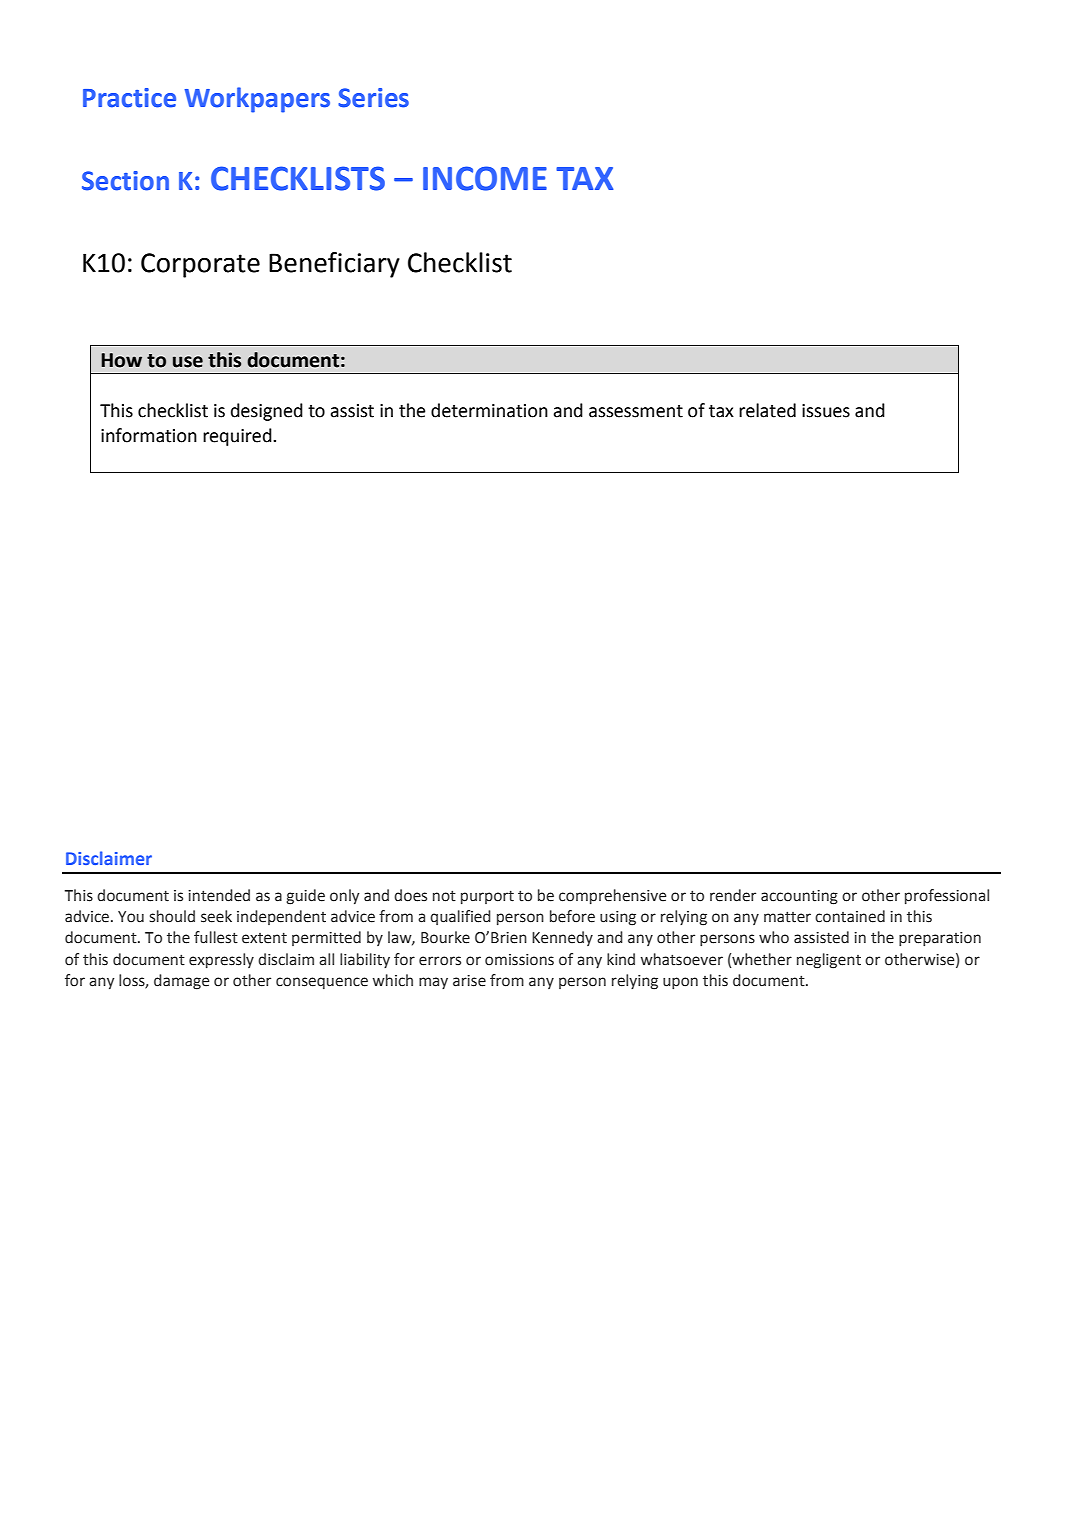 This image has height=1539, width=1088. What do you see at coordinates (238, 437) in the image?
I see `required` at bounding box center [238, 437].
